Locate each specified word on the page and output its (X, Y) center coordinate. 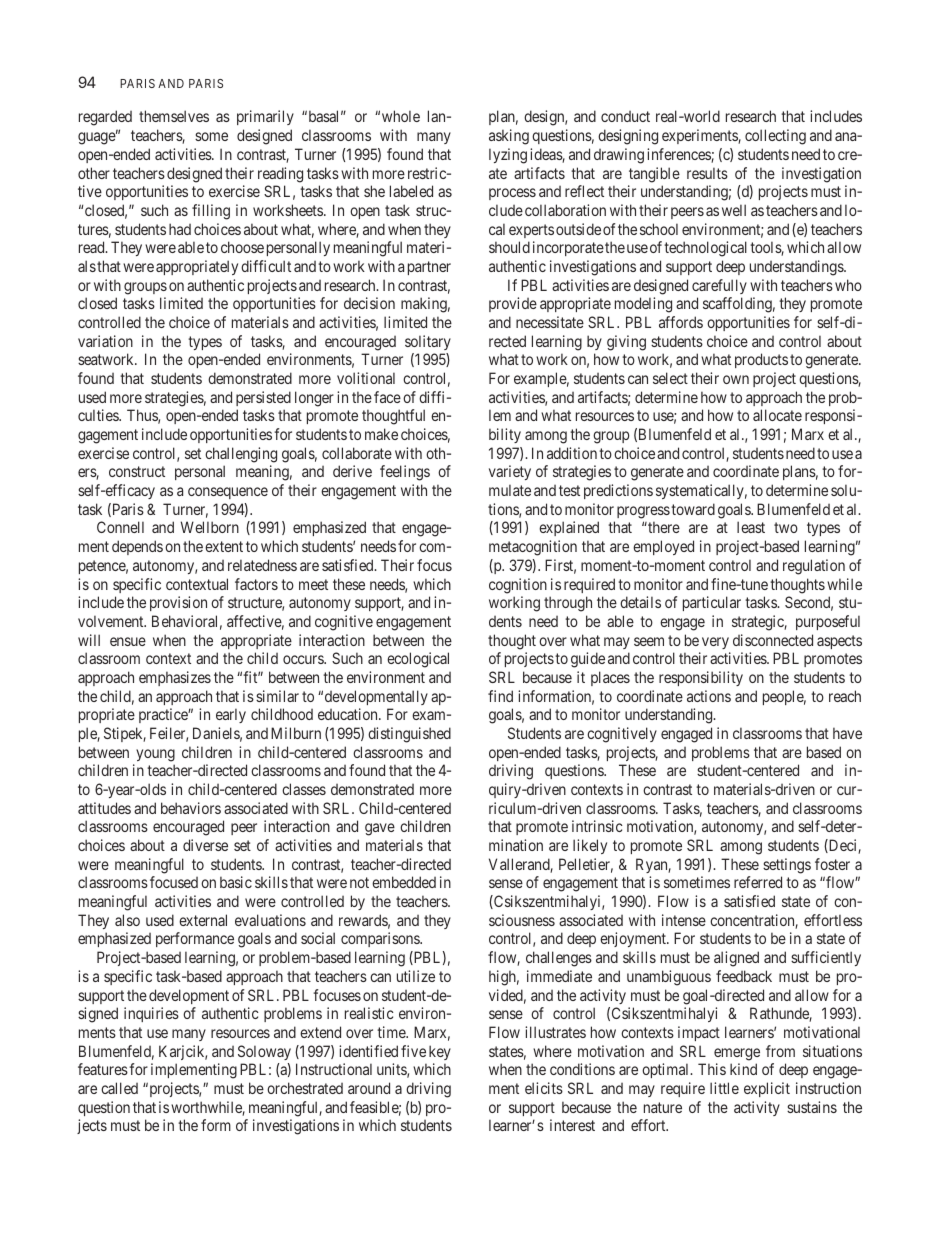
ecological (418, 660)
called (119, 1088)
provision (178, 603)
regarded (105, 118)
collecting (775, 137)
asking (509, 137)
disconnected (773, 640)
